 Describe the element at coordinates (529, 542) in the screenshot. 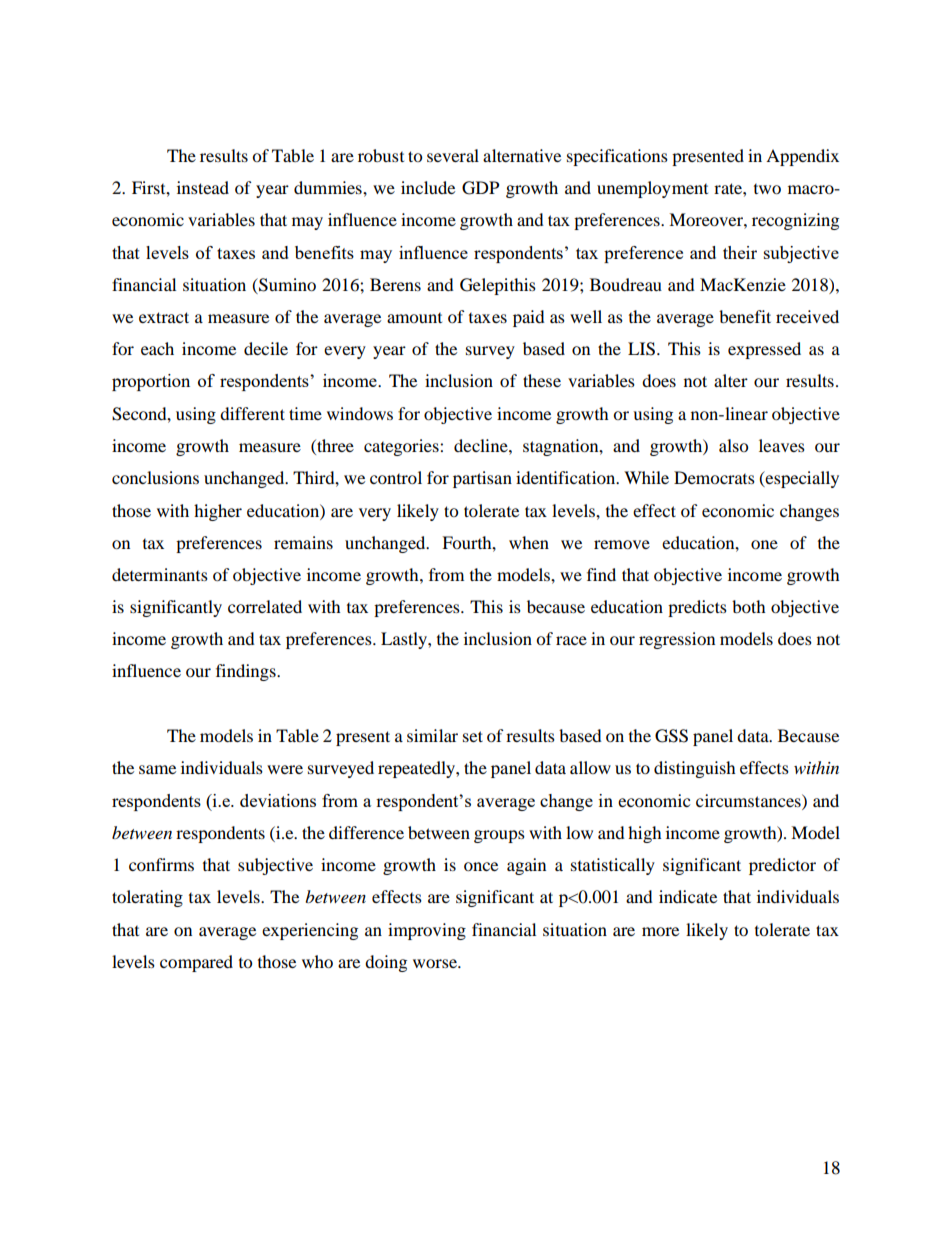

I see `when` at that location.
